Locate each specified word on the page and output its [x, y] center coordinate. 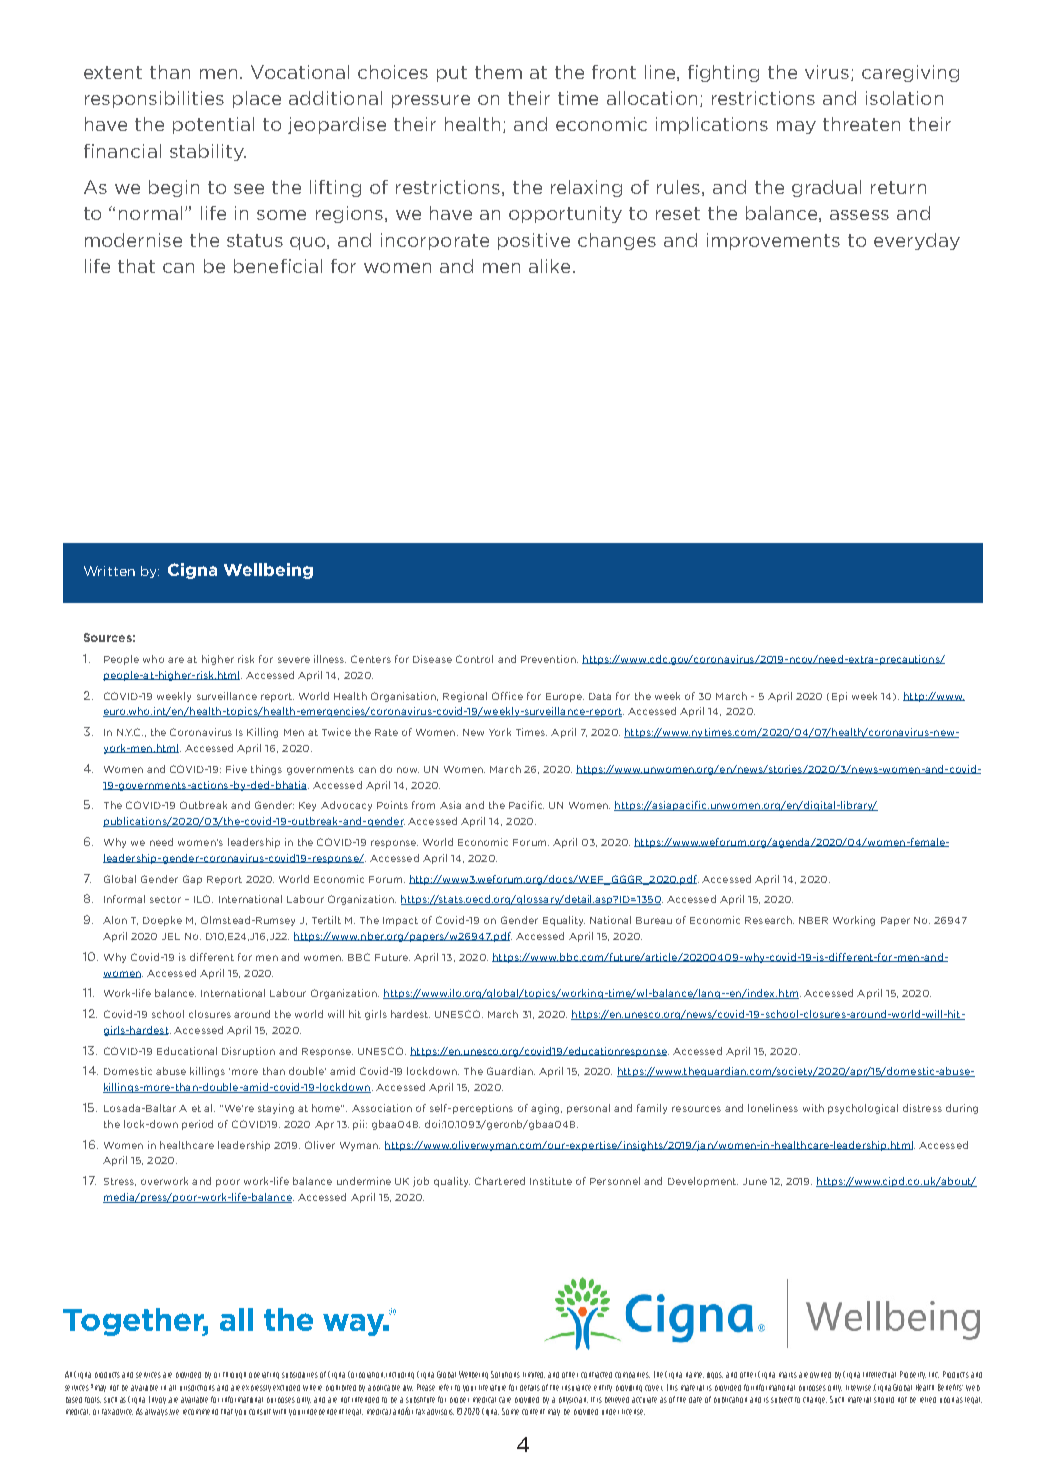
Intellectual [879, 1375]
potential [213, 125]
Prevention [549, 659]
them [498, 72]
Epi [839, 697]
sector [165, 899]
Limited [534, 1375]
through [234, 1375]
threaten [861, 124]
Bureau [654, 920]
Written [109, 571]
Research [769, 920]
